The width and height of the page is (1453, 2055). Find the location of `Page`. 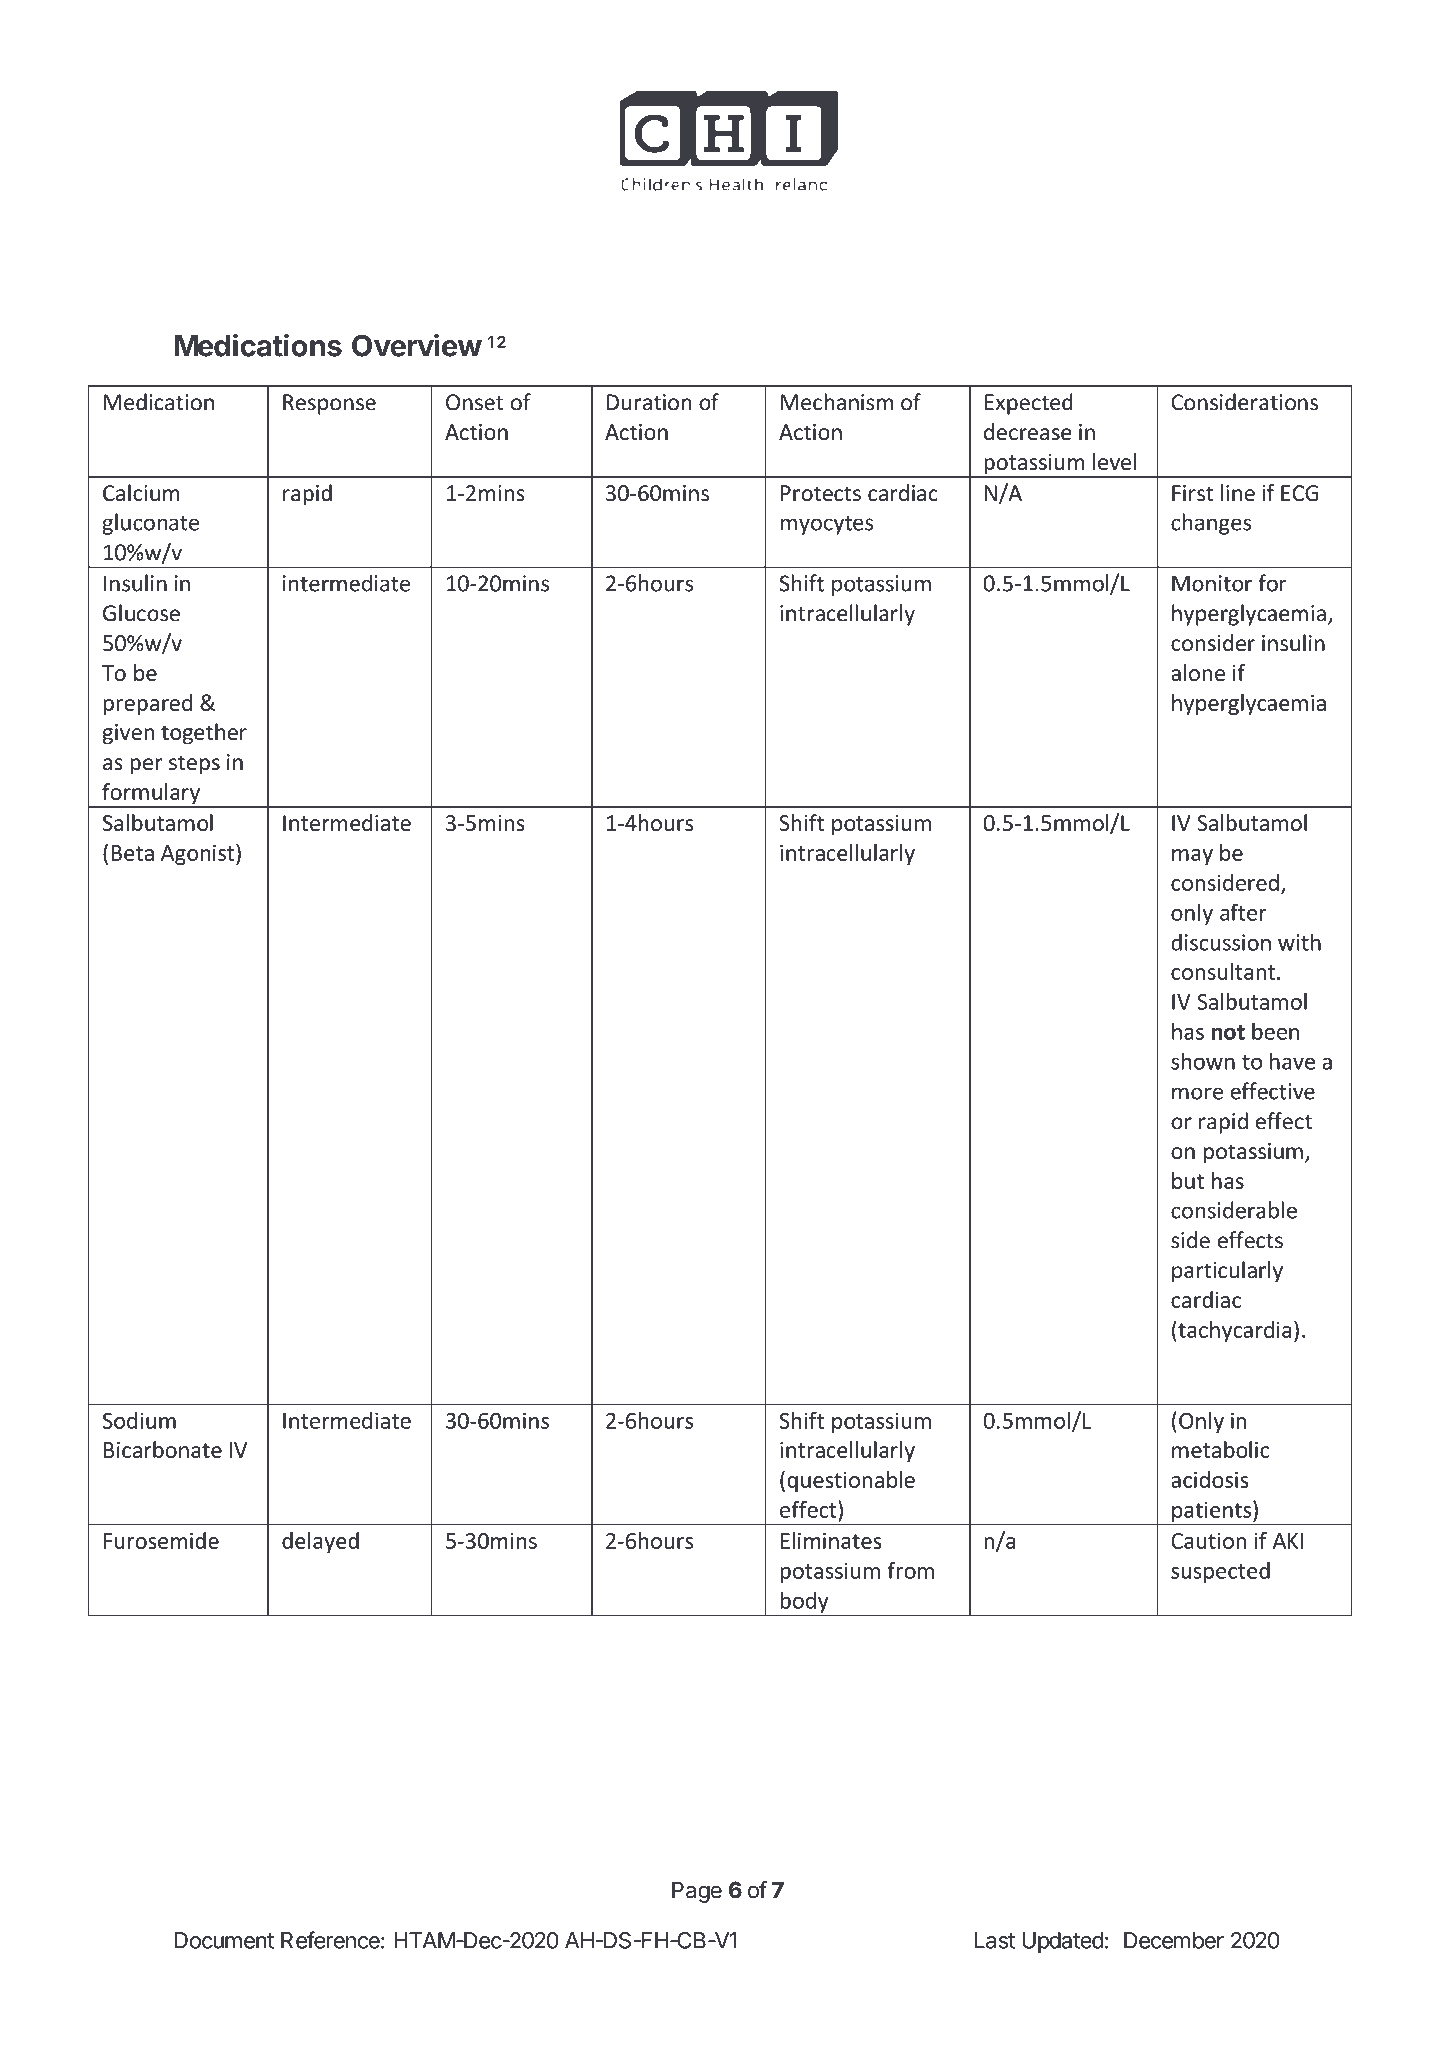

Page is located at coordinates (697, 1892).
